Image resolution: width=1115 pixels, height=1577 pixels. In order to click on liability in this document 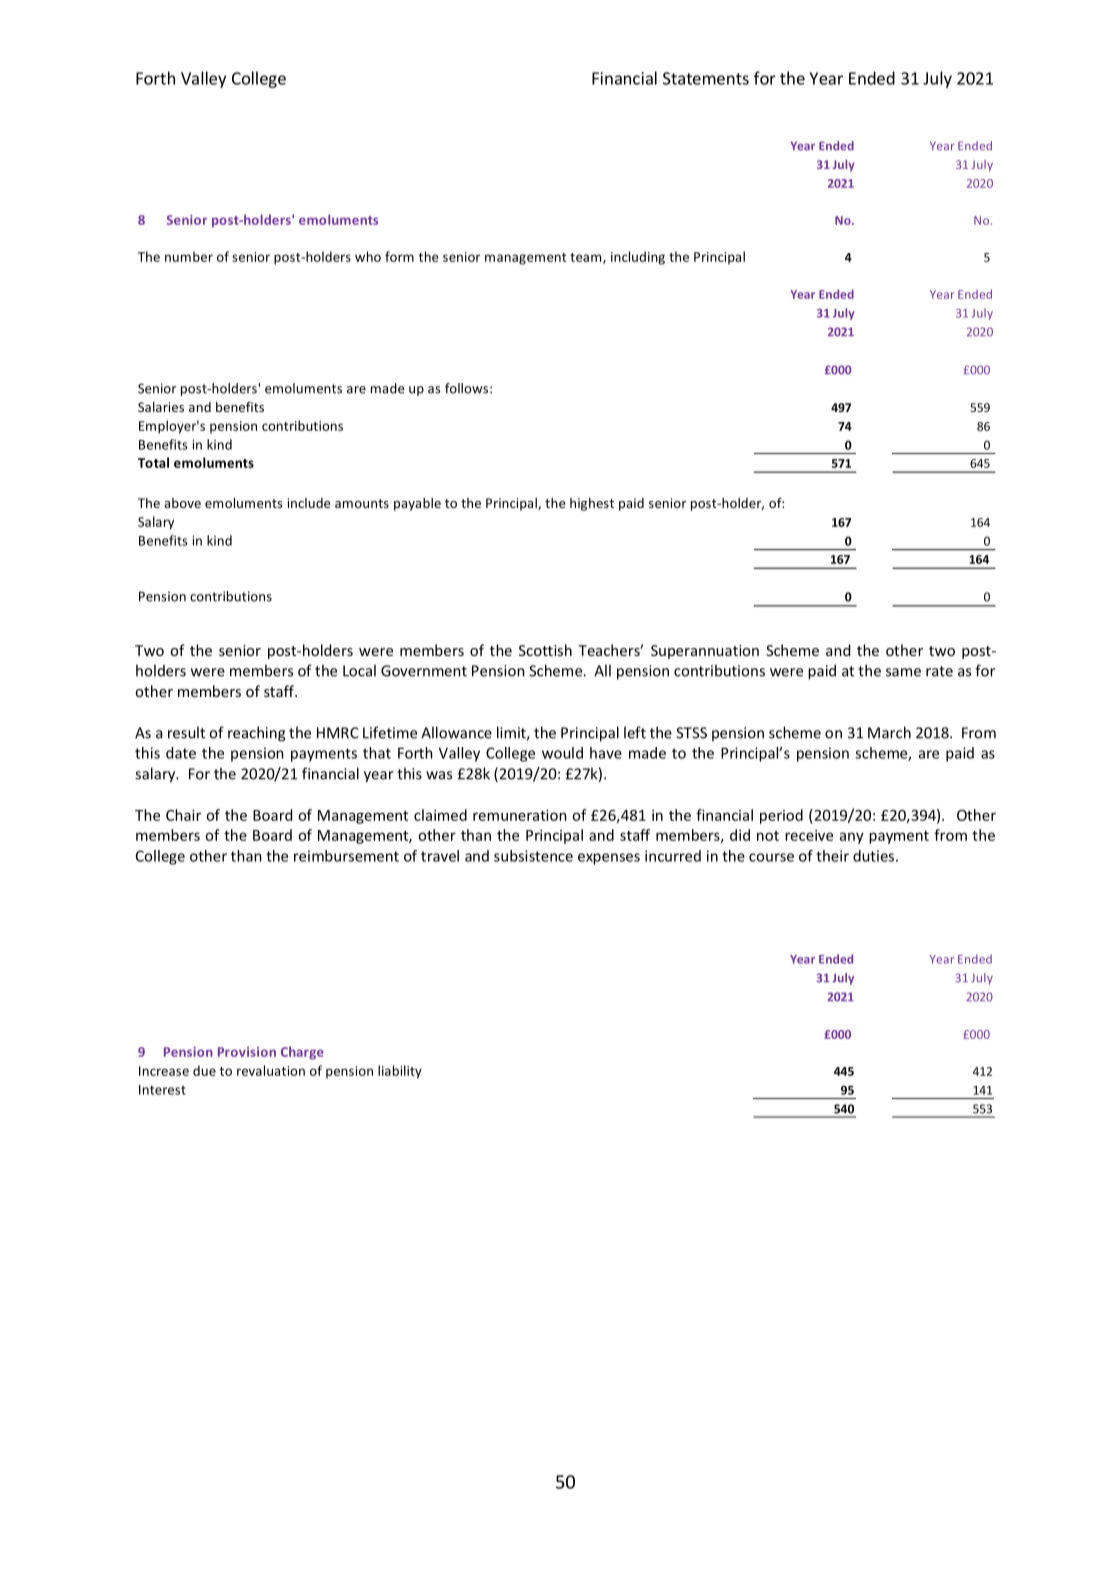, I will do `click(400, 1072)`.
